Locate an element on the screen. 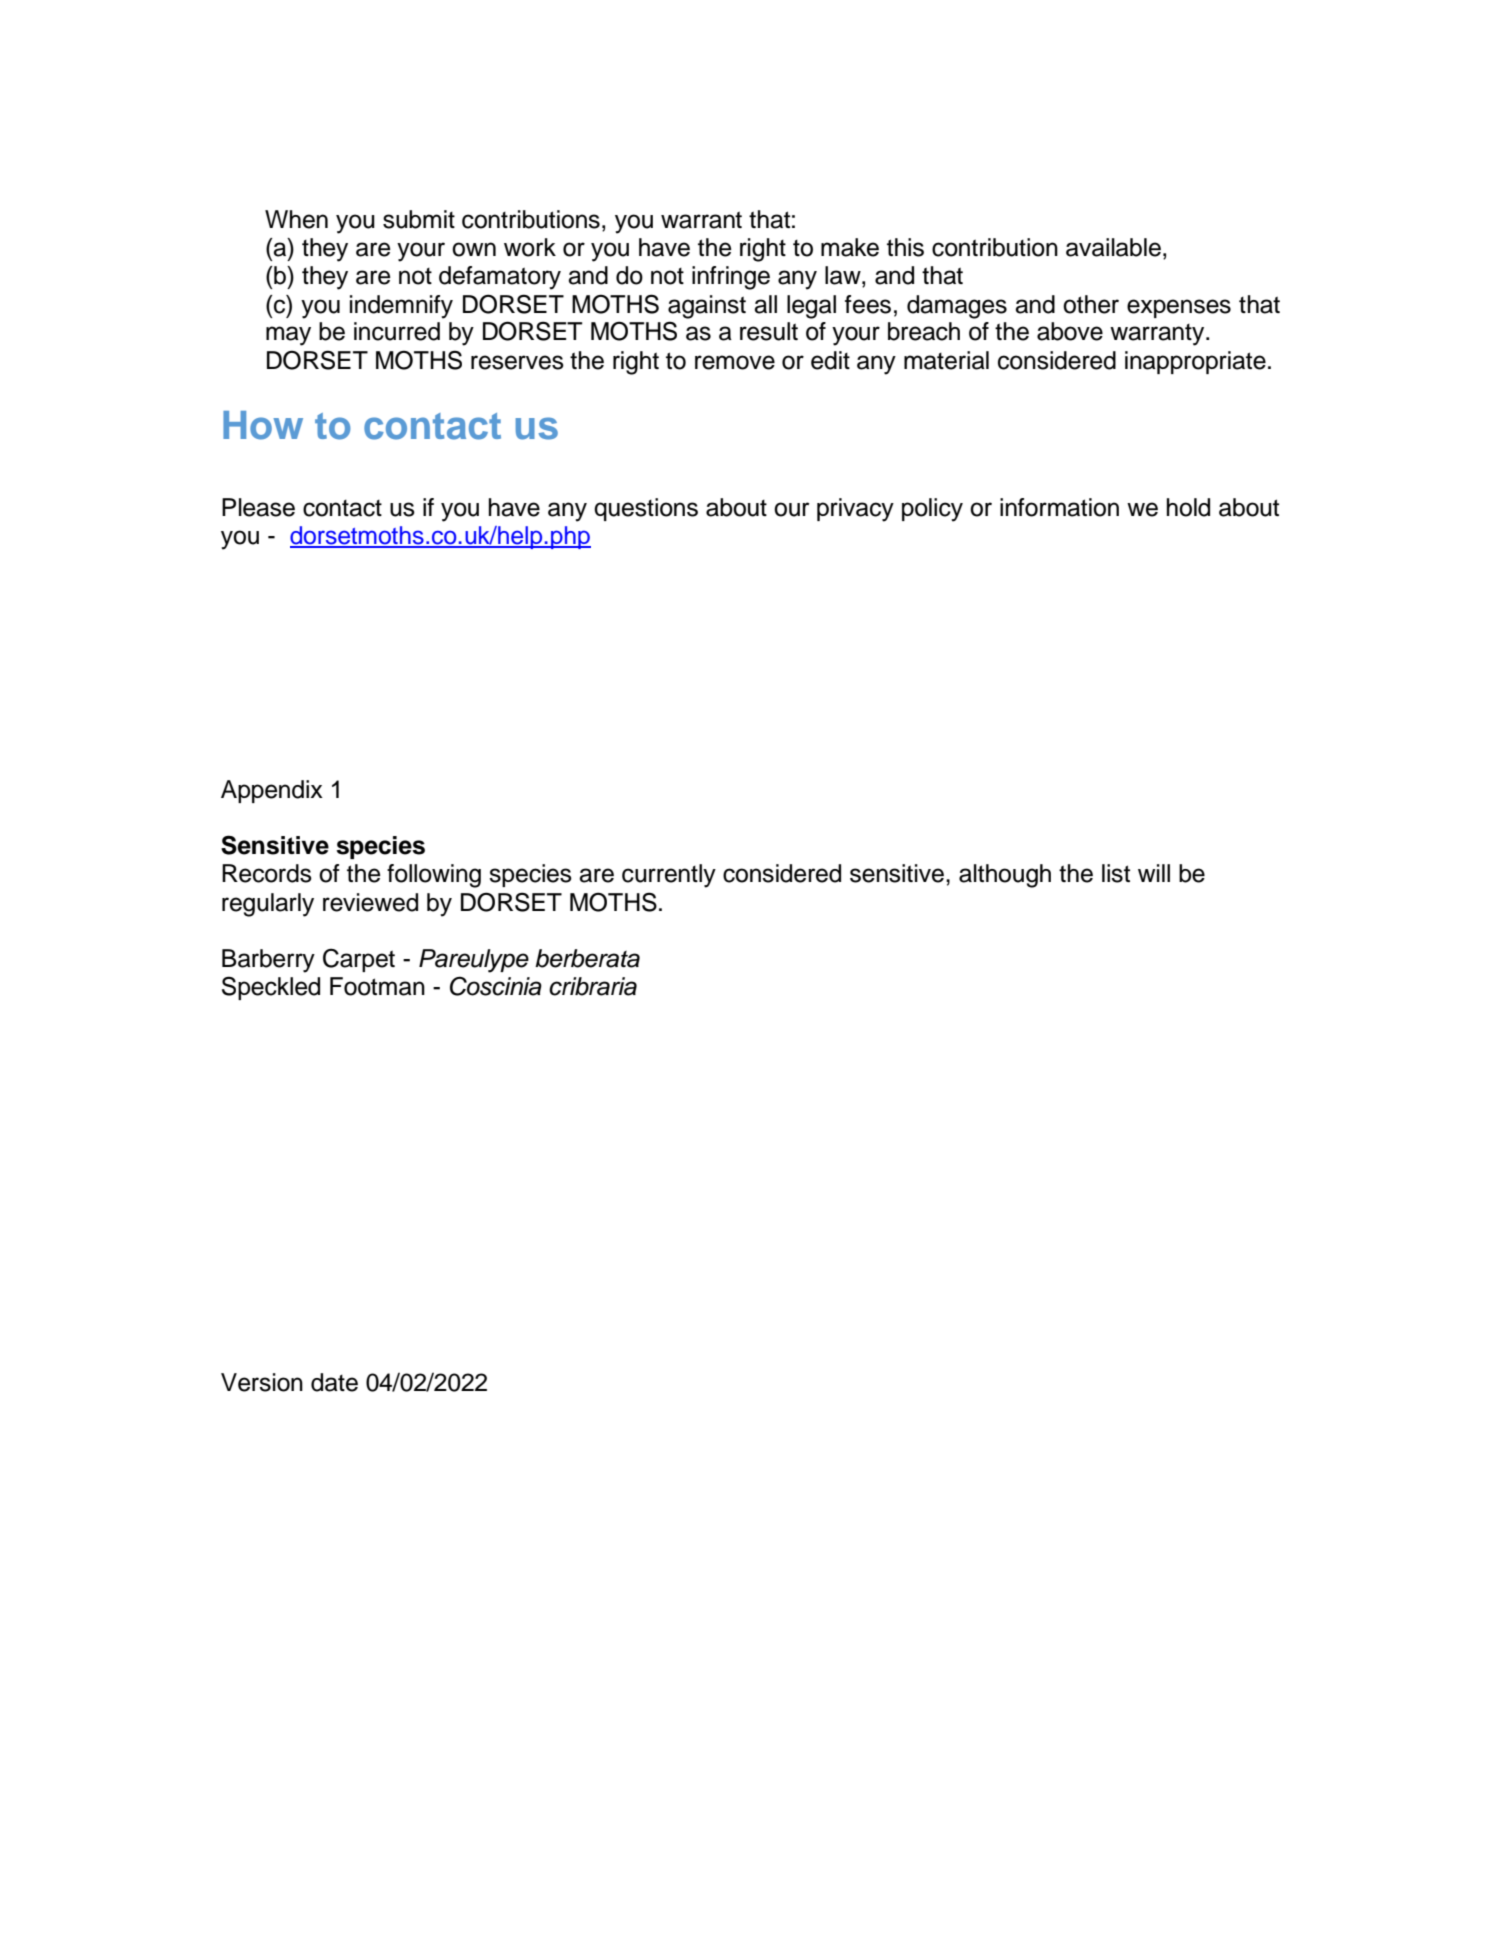  information is located at coordinates (1059, 507).
